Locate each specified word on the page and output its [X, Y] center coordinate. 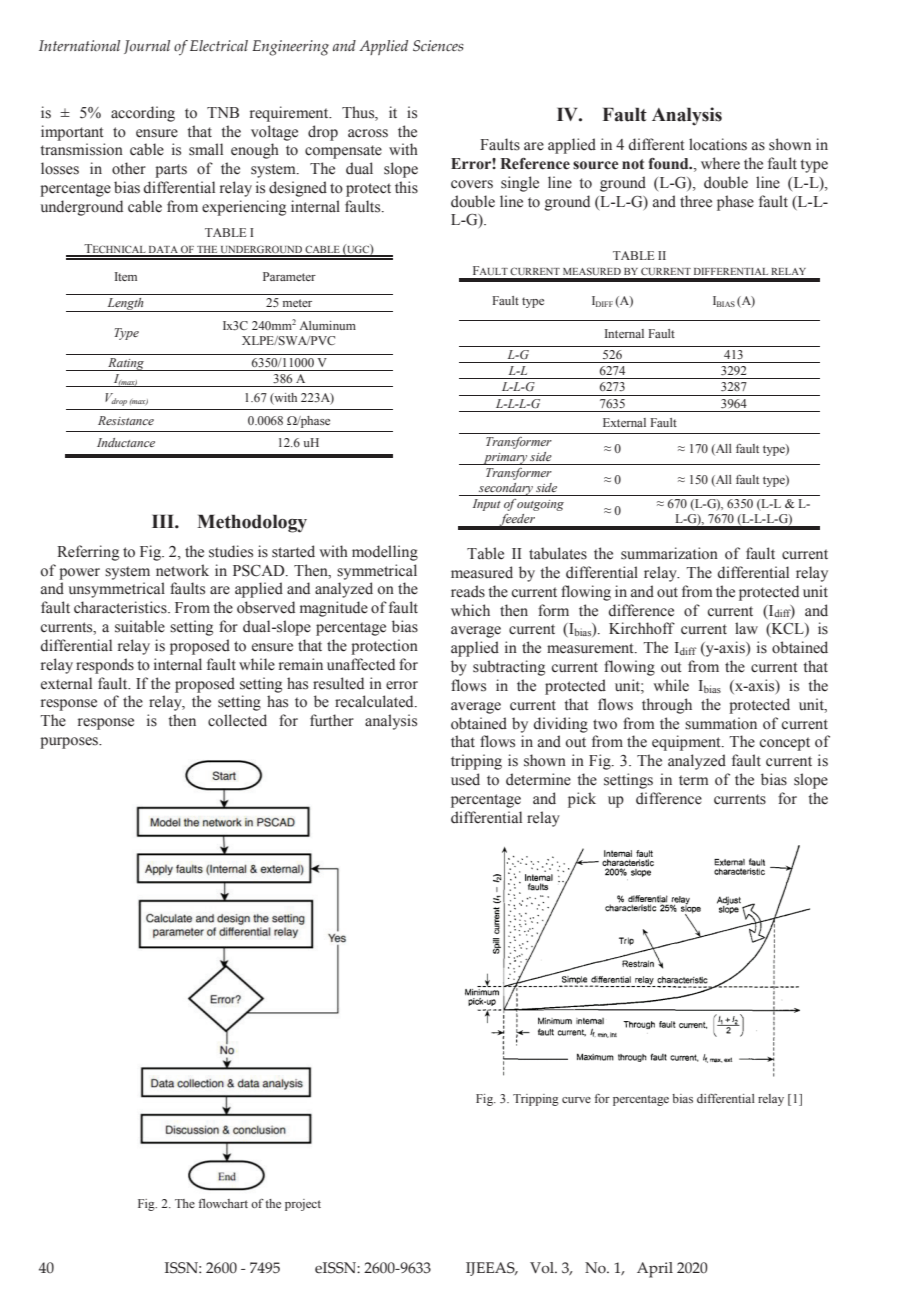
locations [718, 144]
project [303, 1205]
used [465, 779]
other [129, 168]
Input [487, 505]
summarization [669, 553]
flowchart [223, 1203]
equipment [687, 743]
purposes [70, 743]
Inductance [126, 442]
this [406, 187]
